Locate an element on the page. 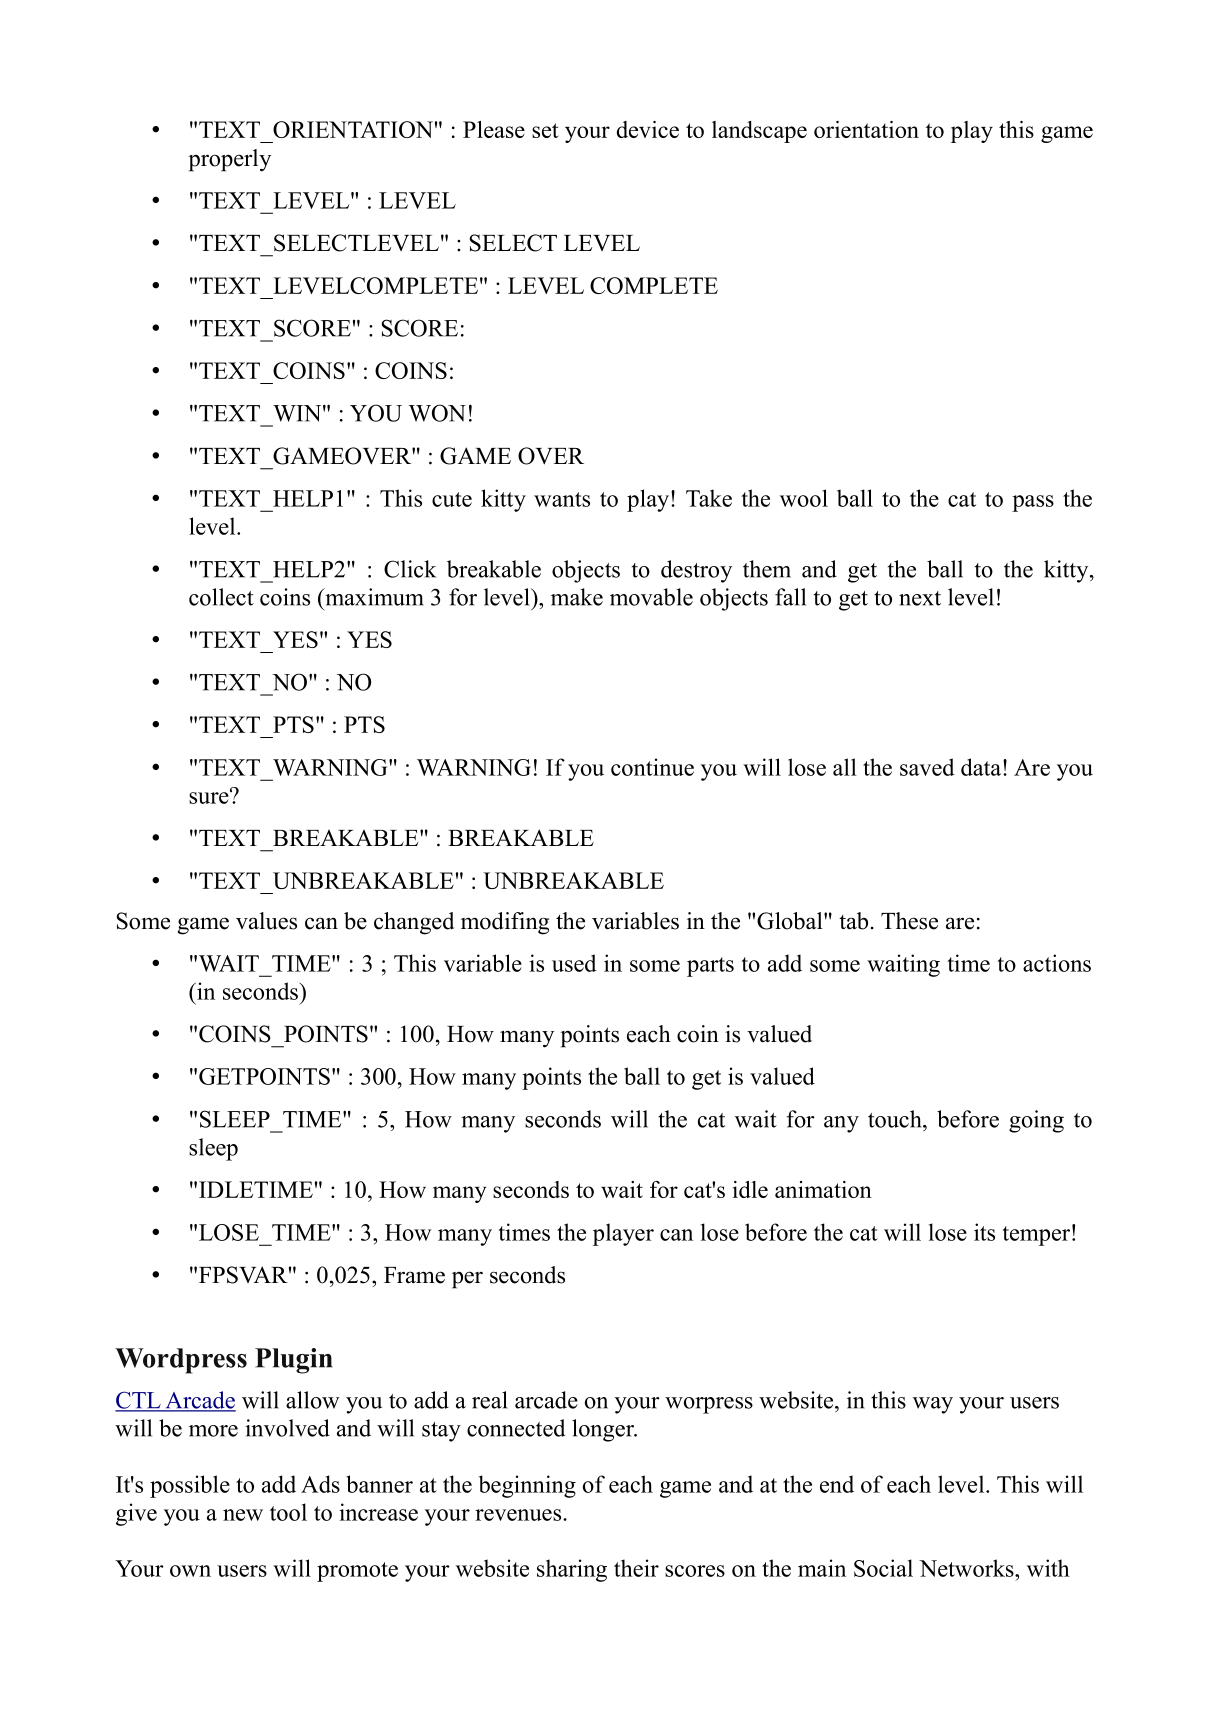 The image size is (1209, 1711). used is located at coordinates (574, 963).
